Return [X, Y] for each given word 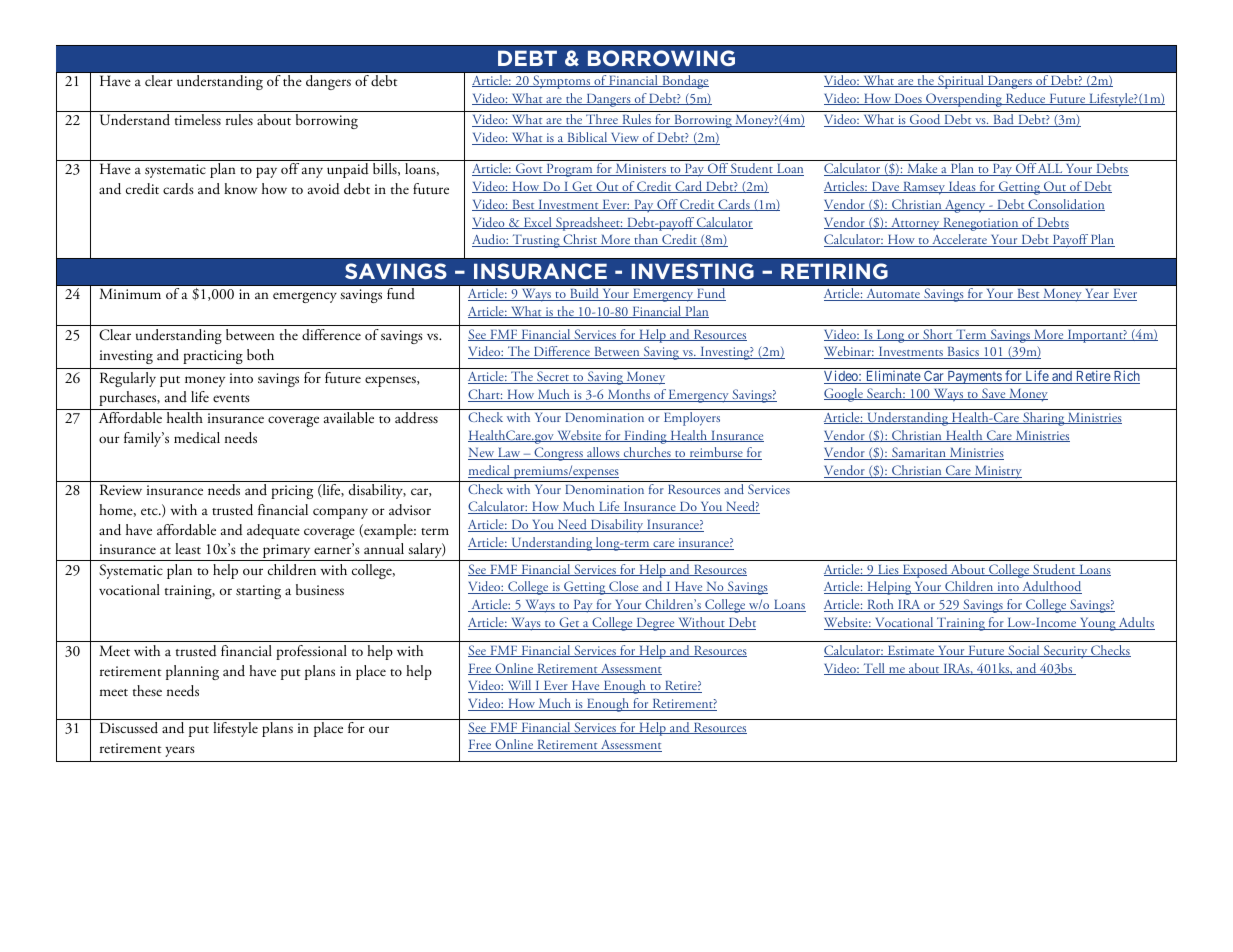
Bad [1003, 120]
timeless [198, 119]
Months [628, 395]
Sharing [1044, 419]
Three [602, 120]
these [147, 690]
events [231, 398]
